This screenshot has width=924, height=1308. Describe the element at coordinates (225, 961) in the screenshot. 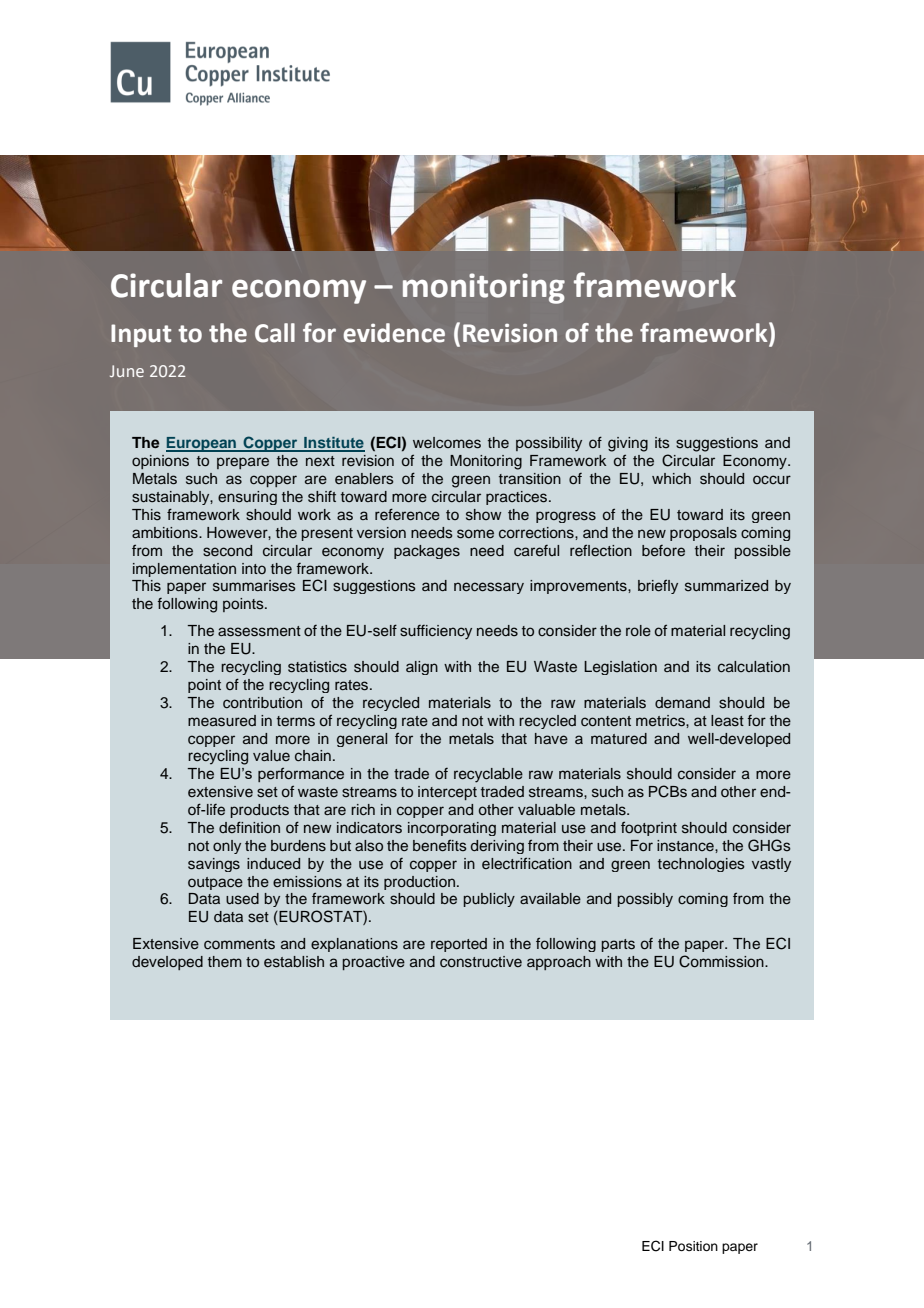

I see `them` at that location.
